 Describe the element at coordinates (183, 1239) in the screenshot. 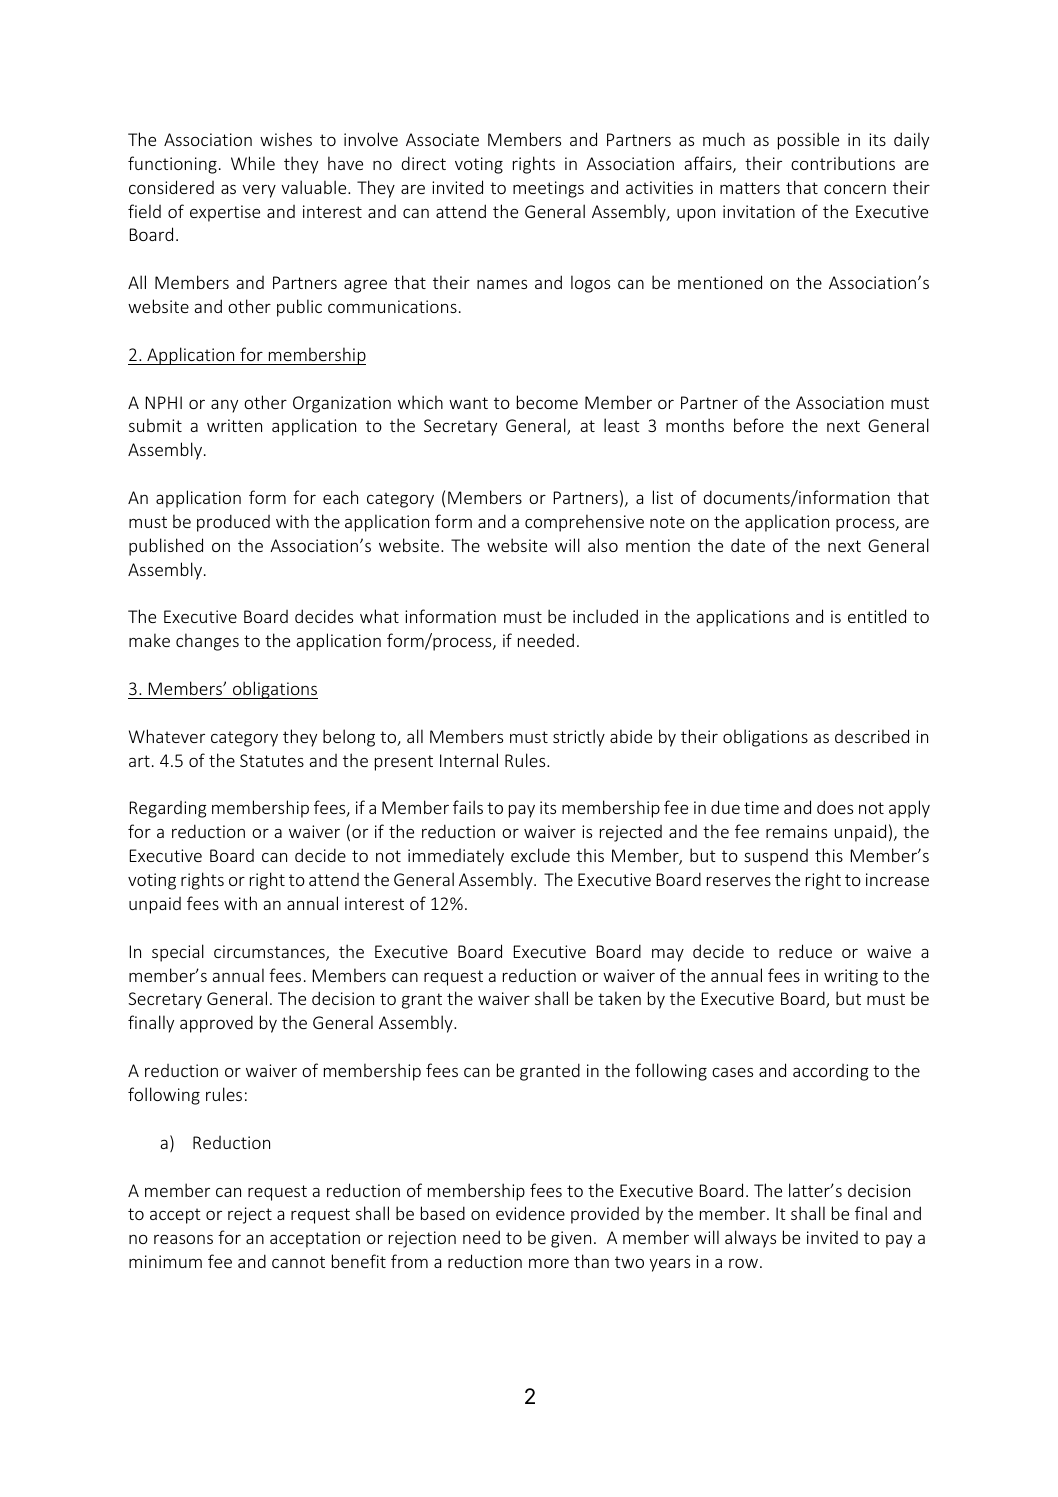

I see `reasons` at that location.
